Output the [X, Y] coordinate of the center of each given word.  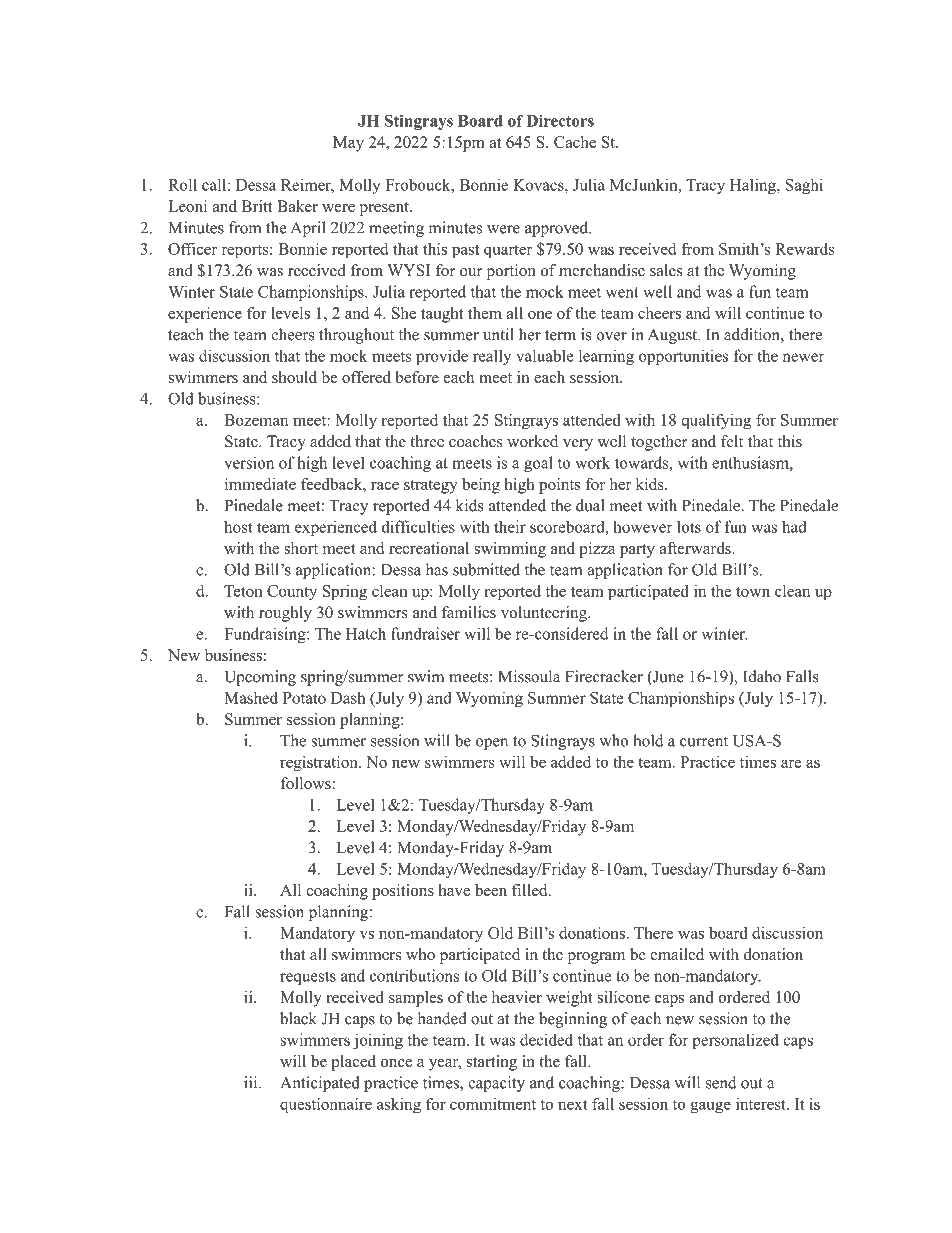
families [469, 612]
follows [305, 783]
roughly [285, 614]
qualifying [716, 421]
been [491, 890]
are [791, 763]
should [294, 377]
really [492, 357]
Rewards [804, 249]
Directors [560, 121]
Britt [257, 206]
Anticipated [320, 1084]
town [753, 591]
